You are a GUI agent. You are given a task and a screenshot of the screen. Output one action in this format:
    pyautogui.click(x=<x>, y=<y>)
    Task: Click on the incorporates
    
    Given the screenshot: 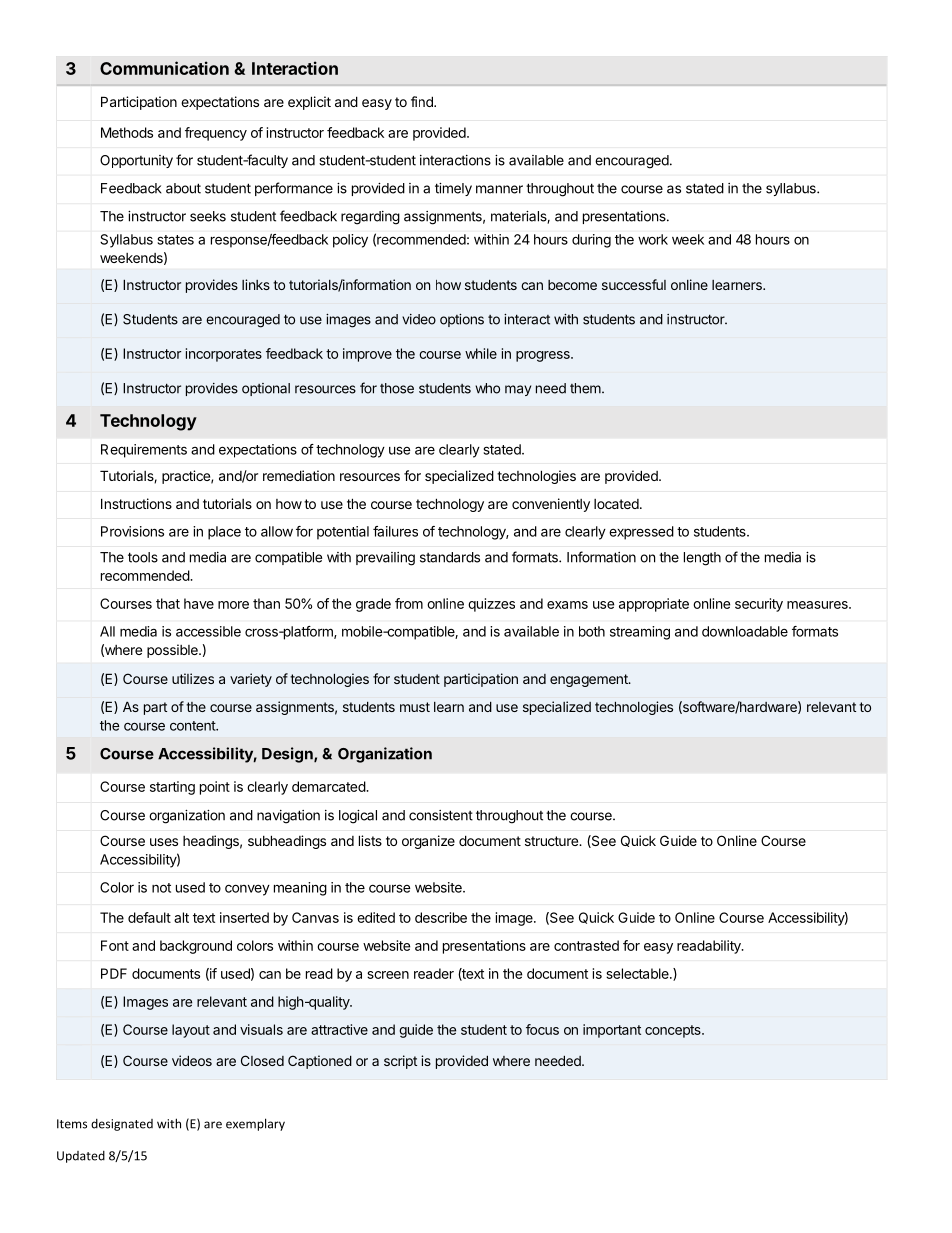 What is the action you would take?
    pyautogui.click(x=224, y=355)
